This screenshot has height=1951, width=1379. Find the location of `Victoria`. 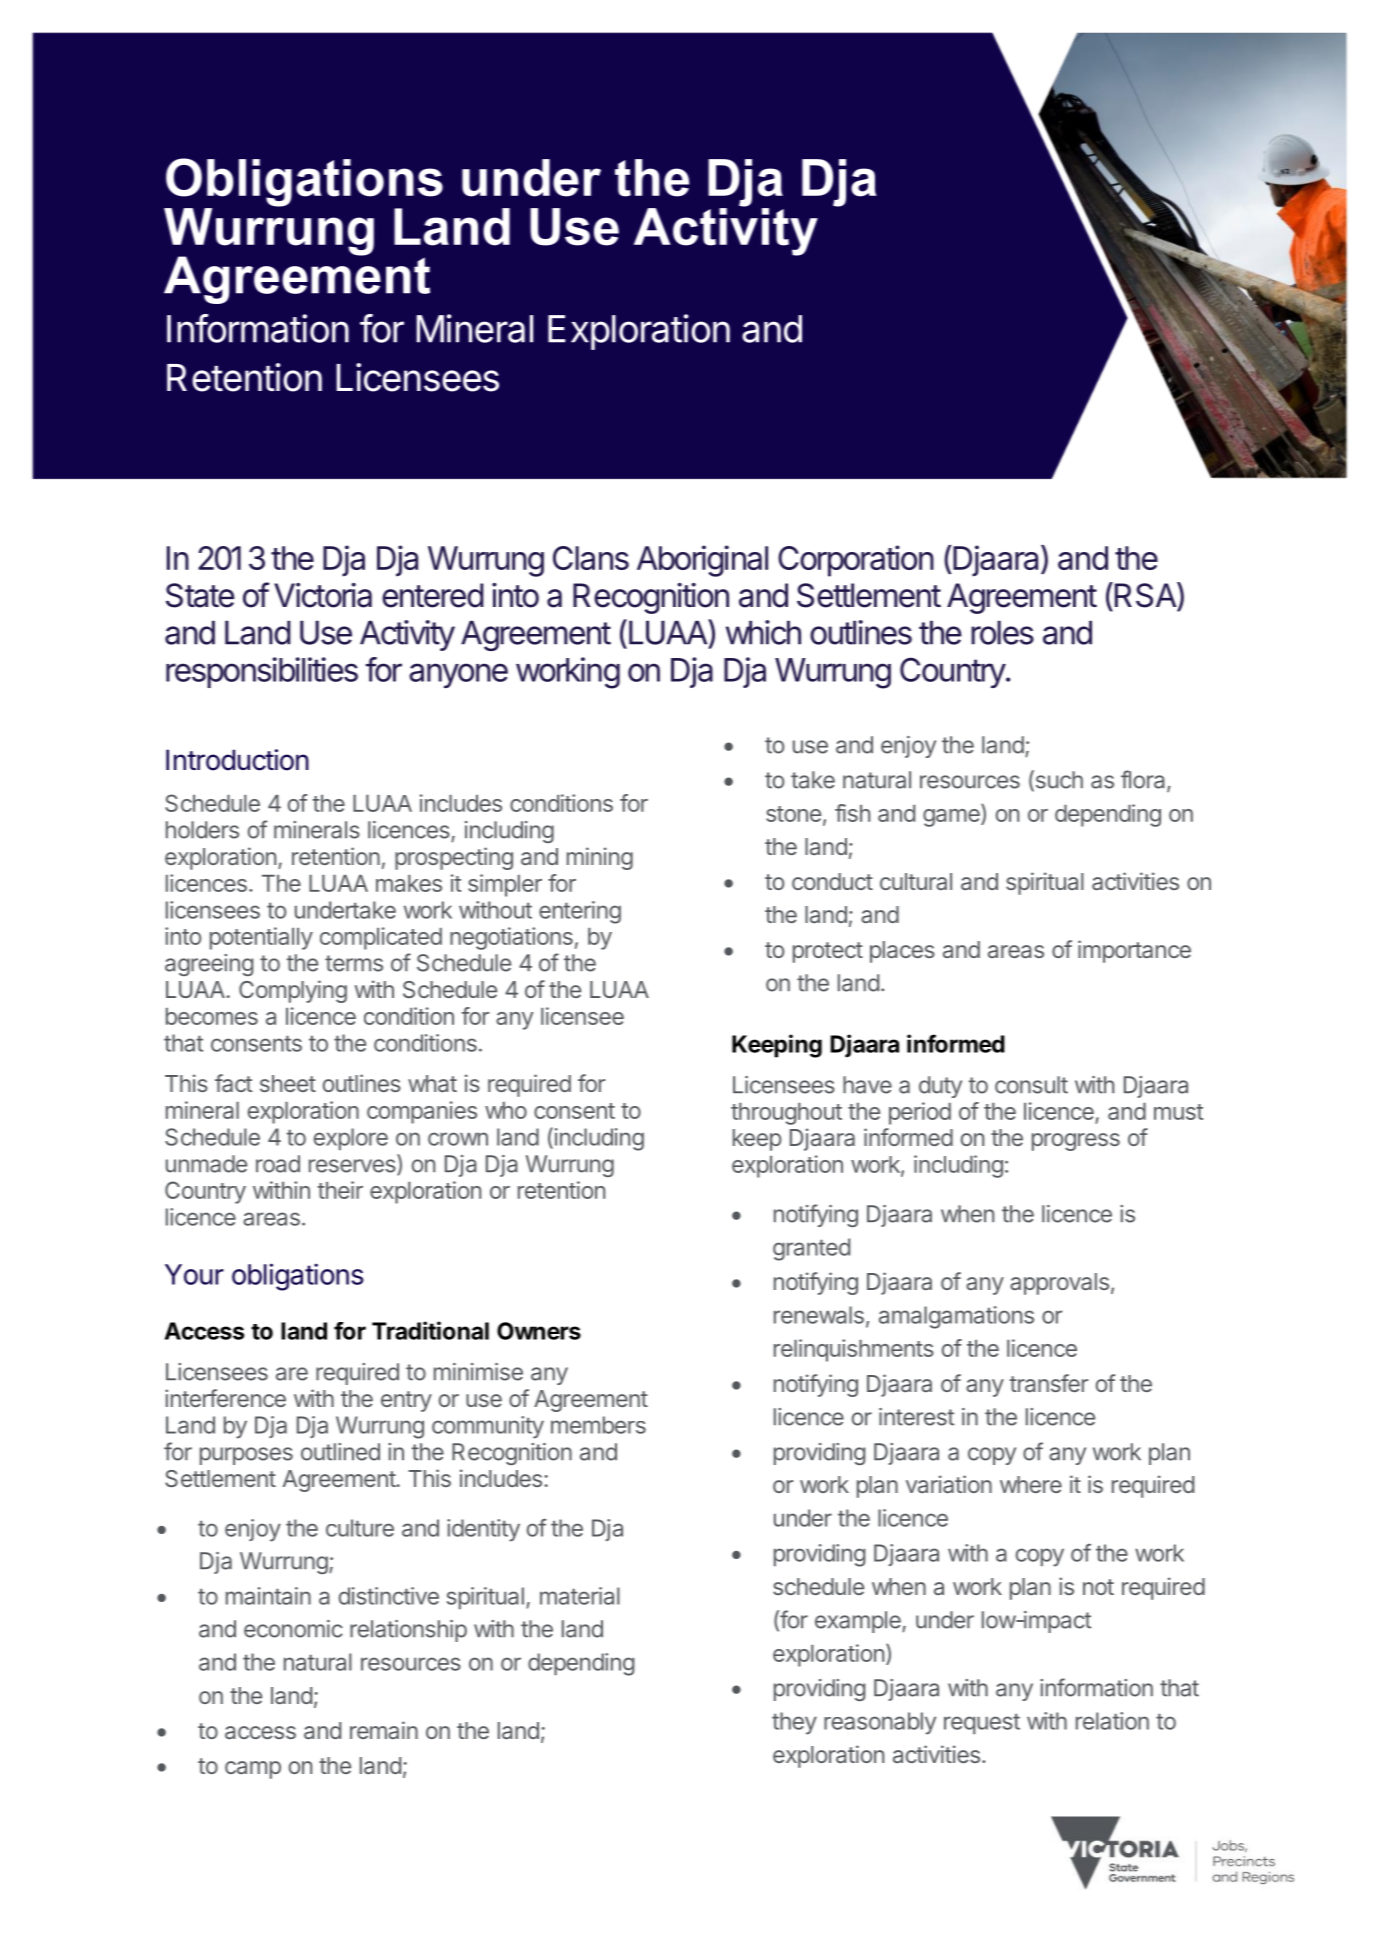

Victoria is located at coordinates (323, 595).
